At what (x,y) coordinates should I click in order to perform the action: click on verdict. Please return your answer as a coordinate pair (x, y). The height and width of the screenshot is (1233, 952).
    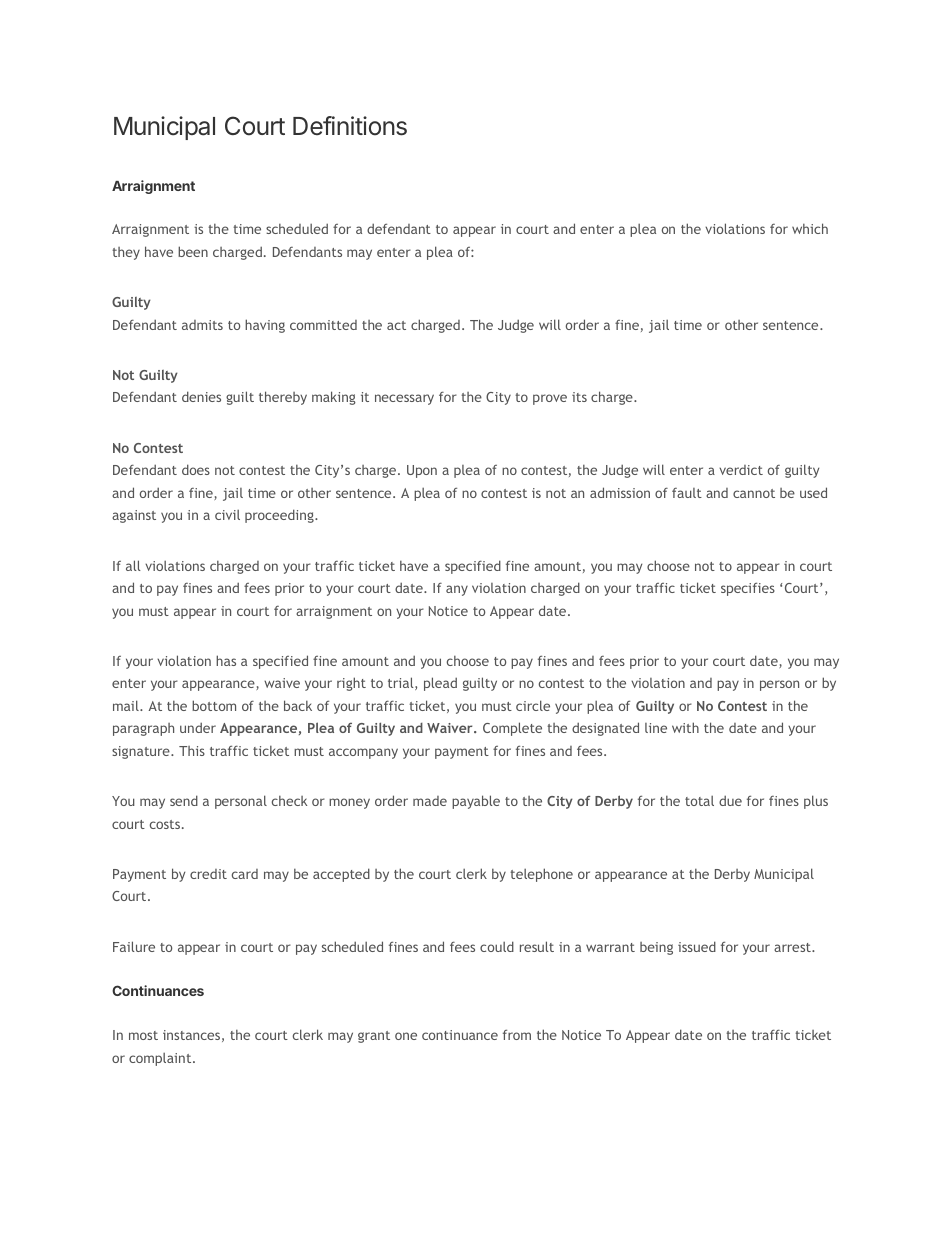
    Looking at the image, I should click on (741, 470).
